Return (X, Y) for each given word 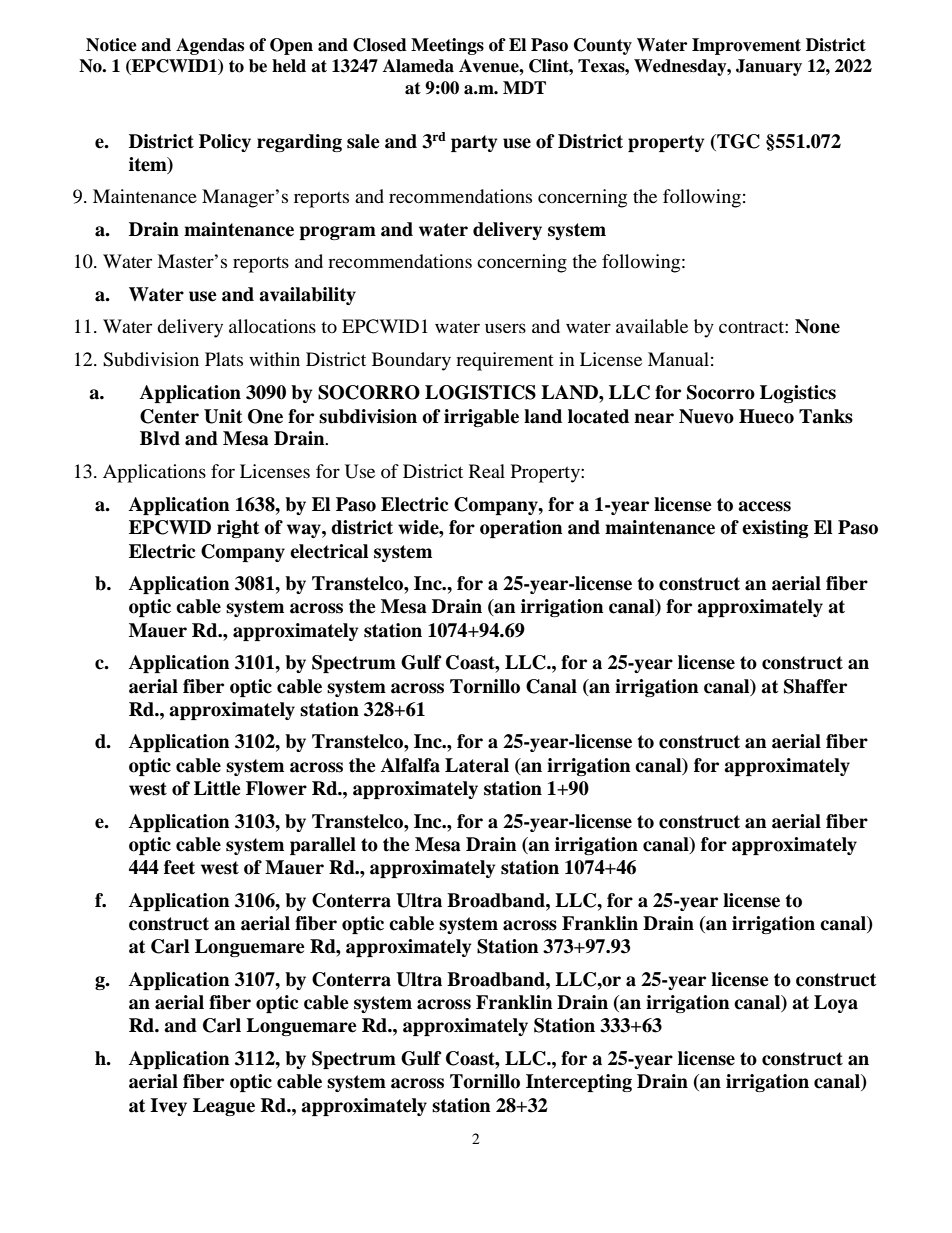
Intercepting (579, 1083)
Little (217, 788)
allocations (272, 326)
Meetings (447, 46)
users (505, 328)
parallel (323, 846)
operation (521, 529)
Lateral (477, 765)
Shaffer (815, 686)
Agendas (210, 46)
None (817, 326)
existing (775, 529)
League (224, 1107)
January (769, 67)
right (238, 529)
